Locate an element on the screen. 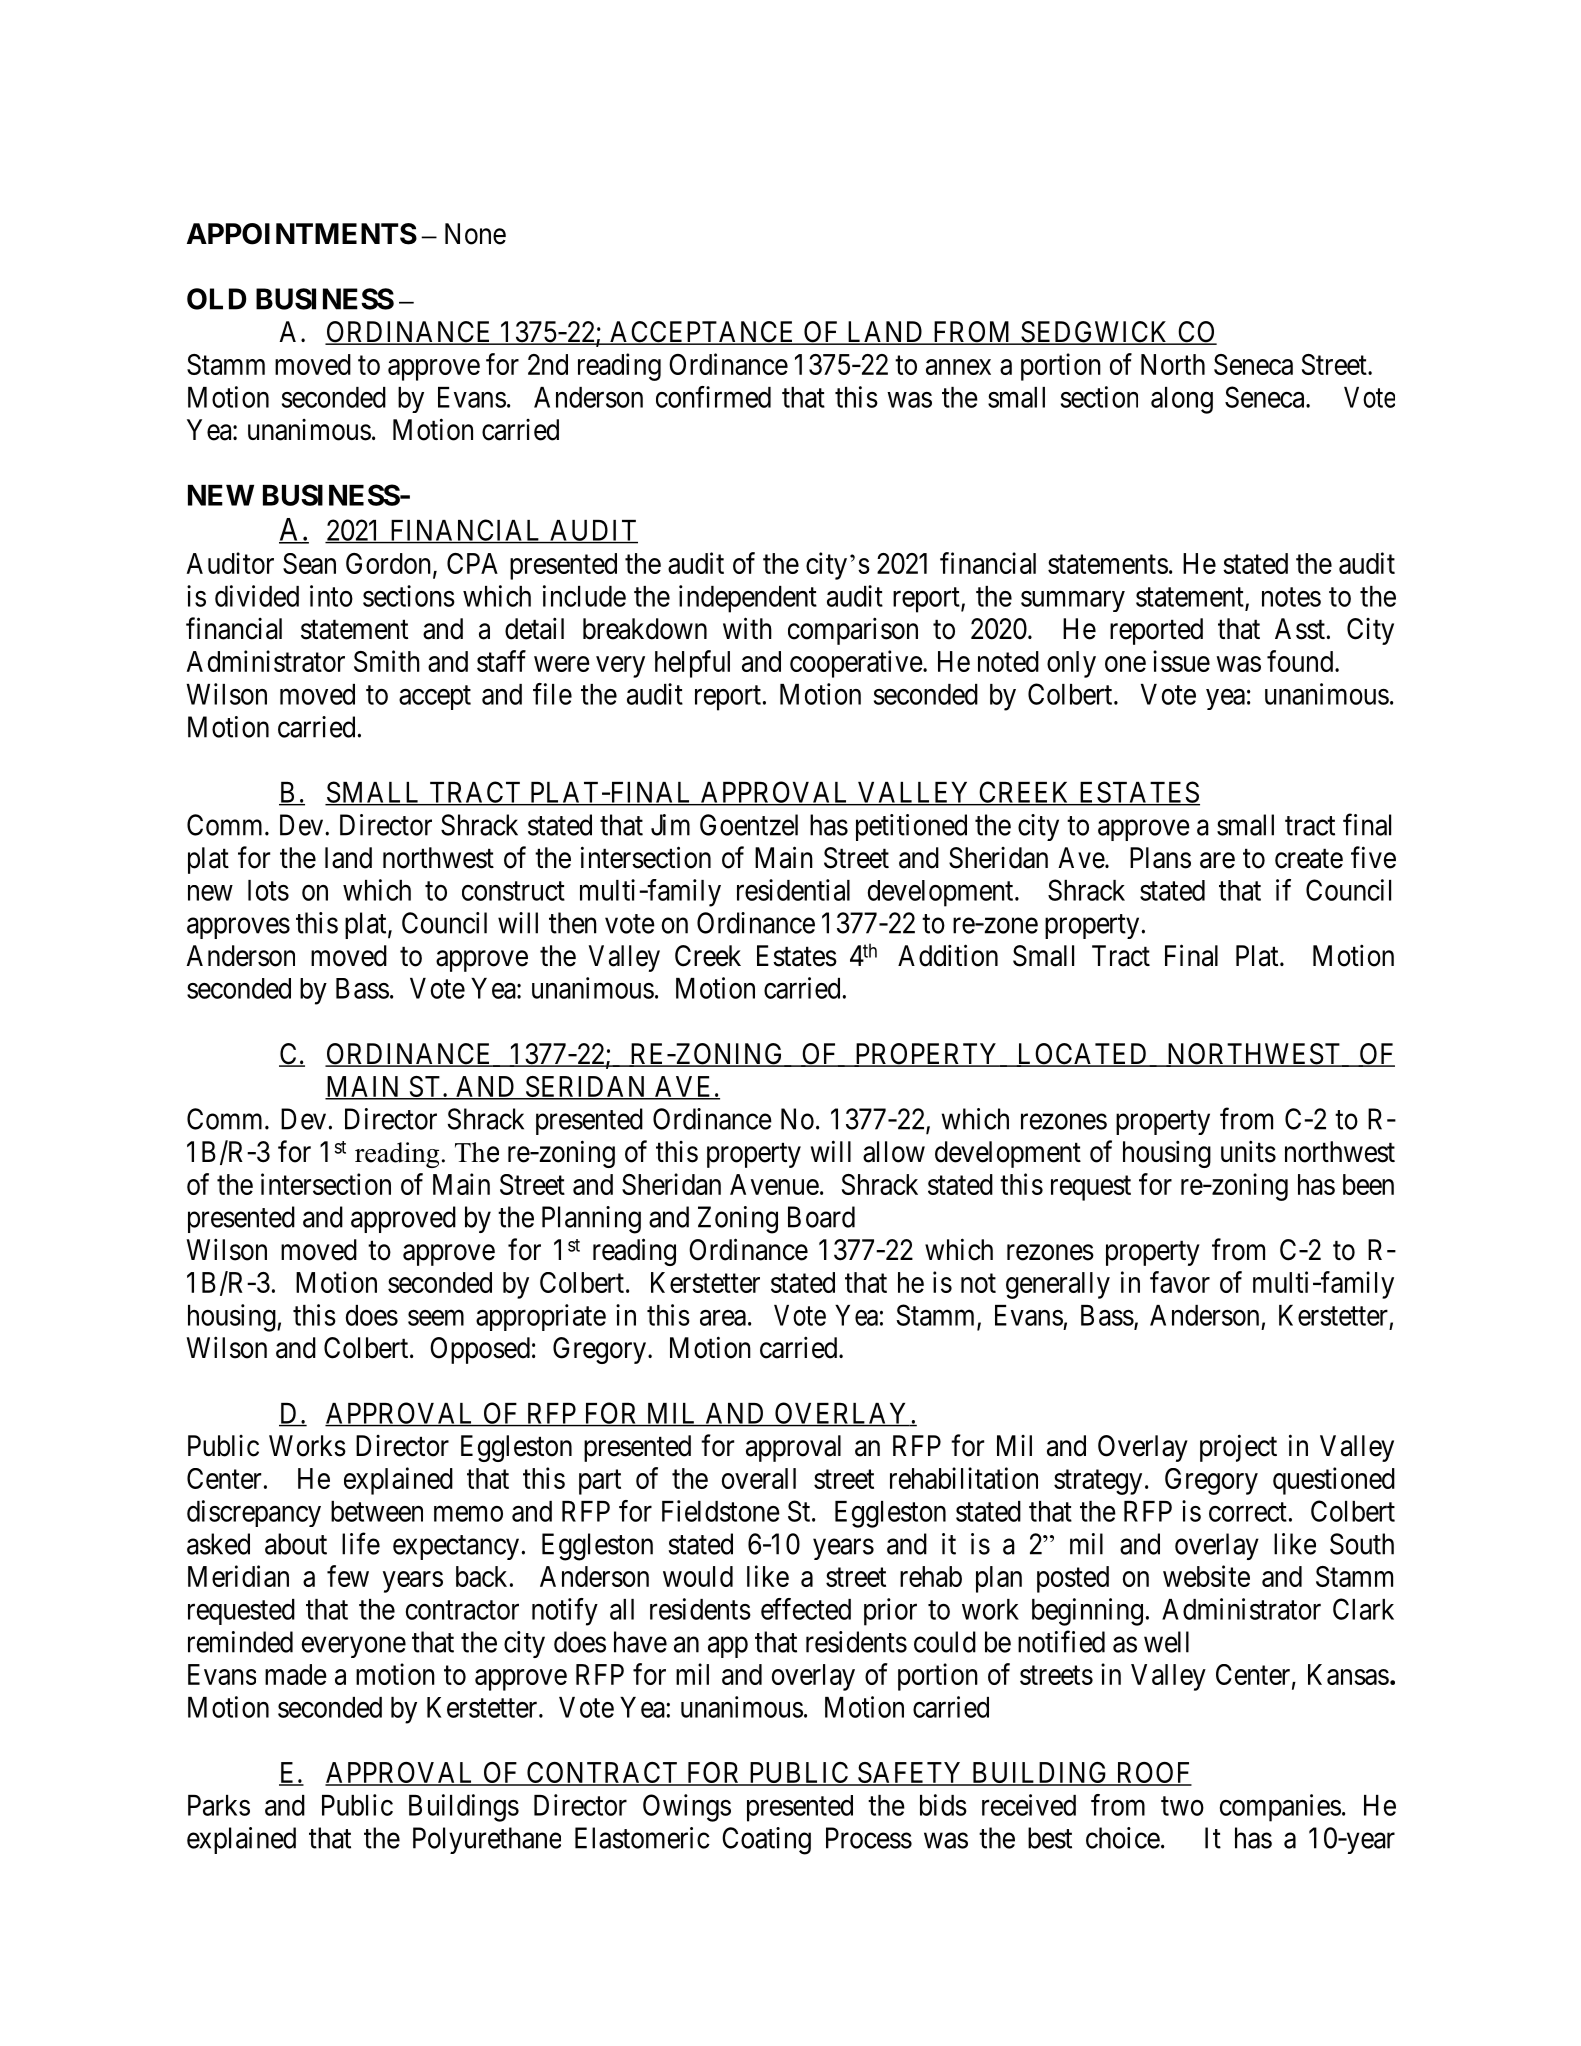  Coating is located at coordinates (766, 1841).
